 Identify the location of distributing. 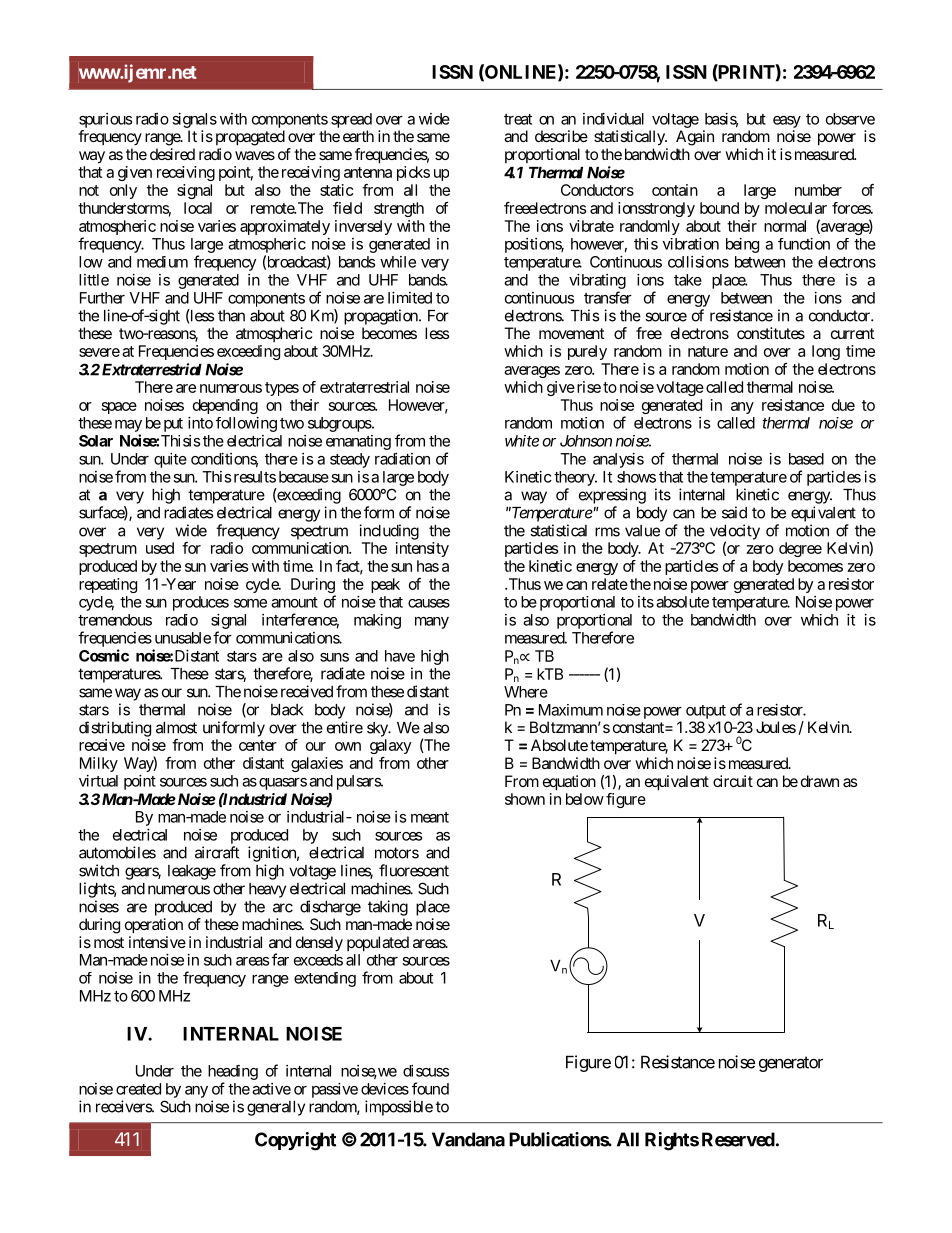
(115, 729).
